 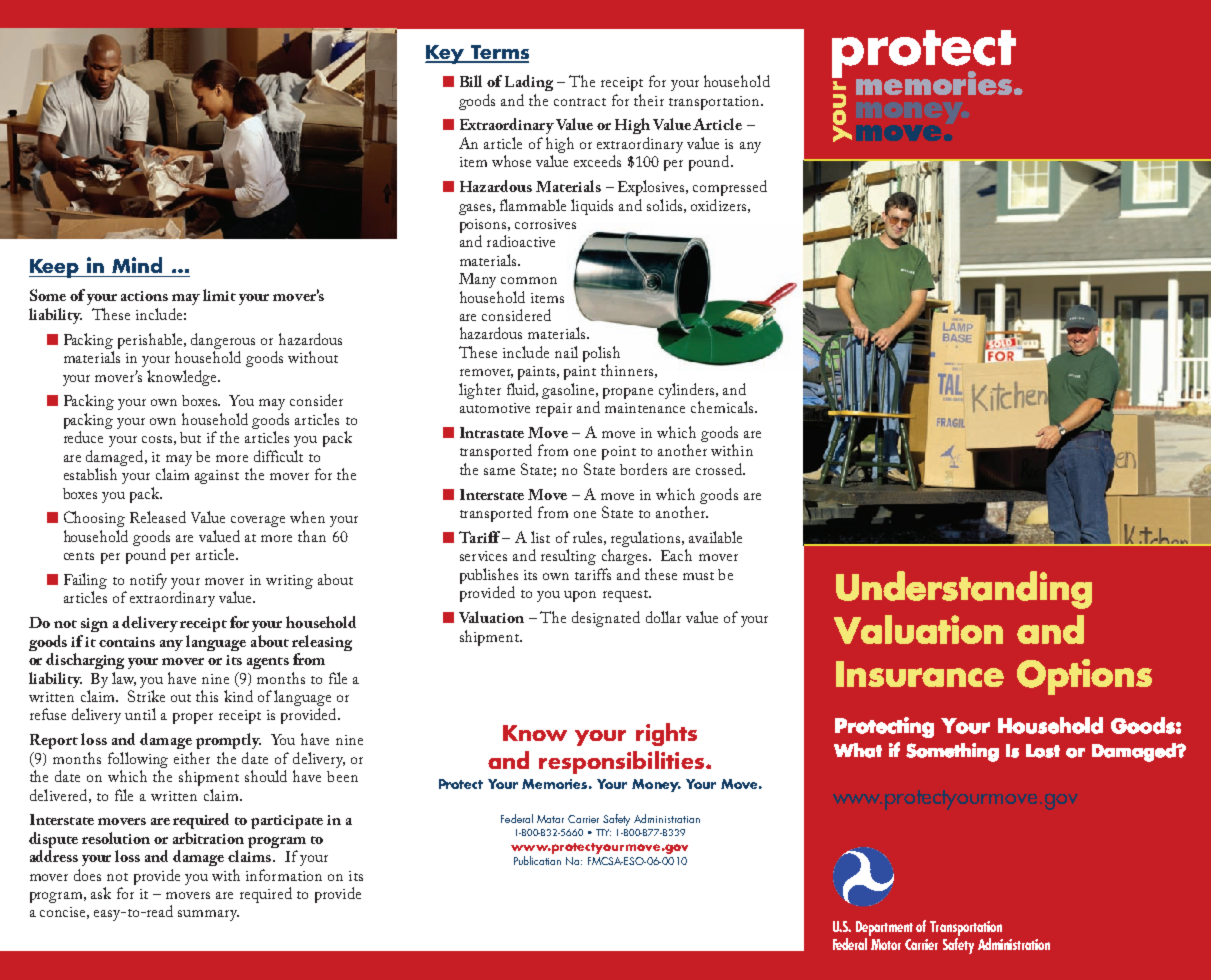 I want to click on their, so click(x=649, y=100).
